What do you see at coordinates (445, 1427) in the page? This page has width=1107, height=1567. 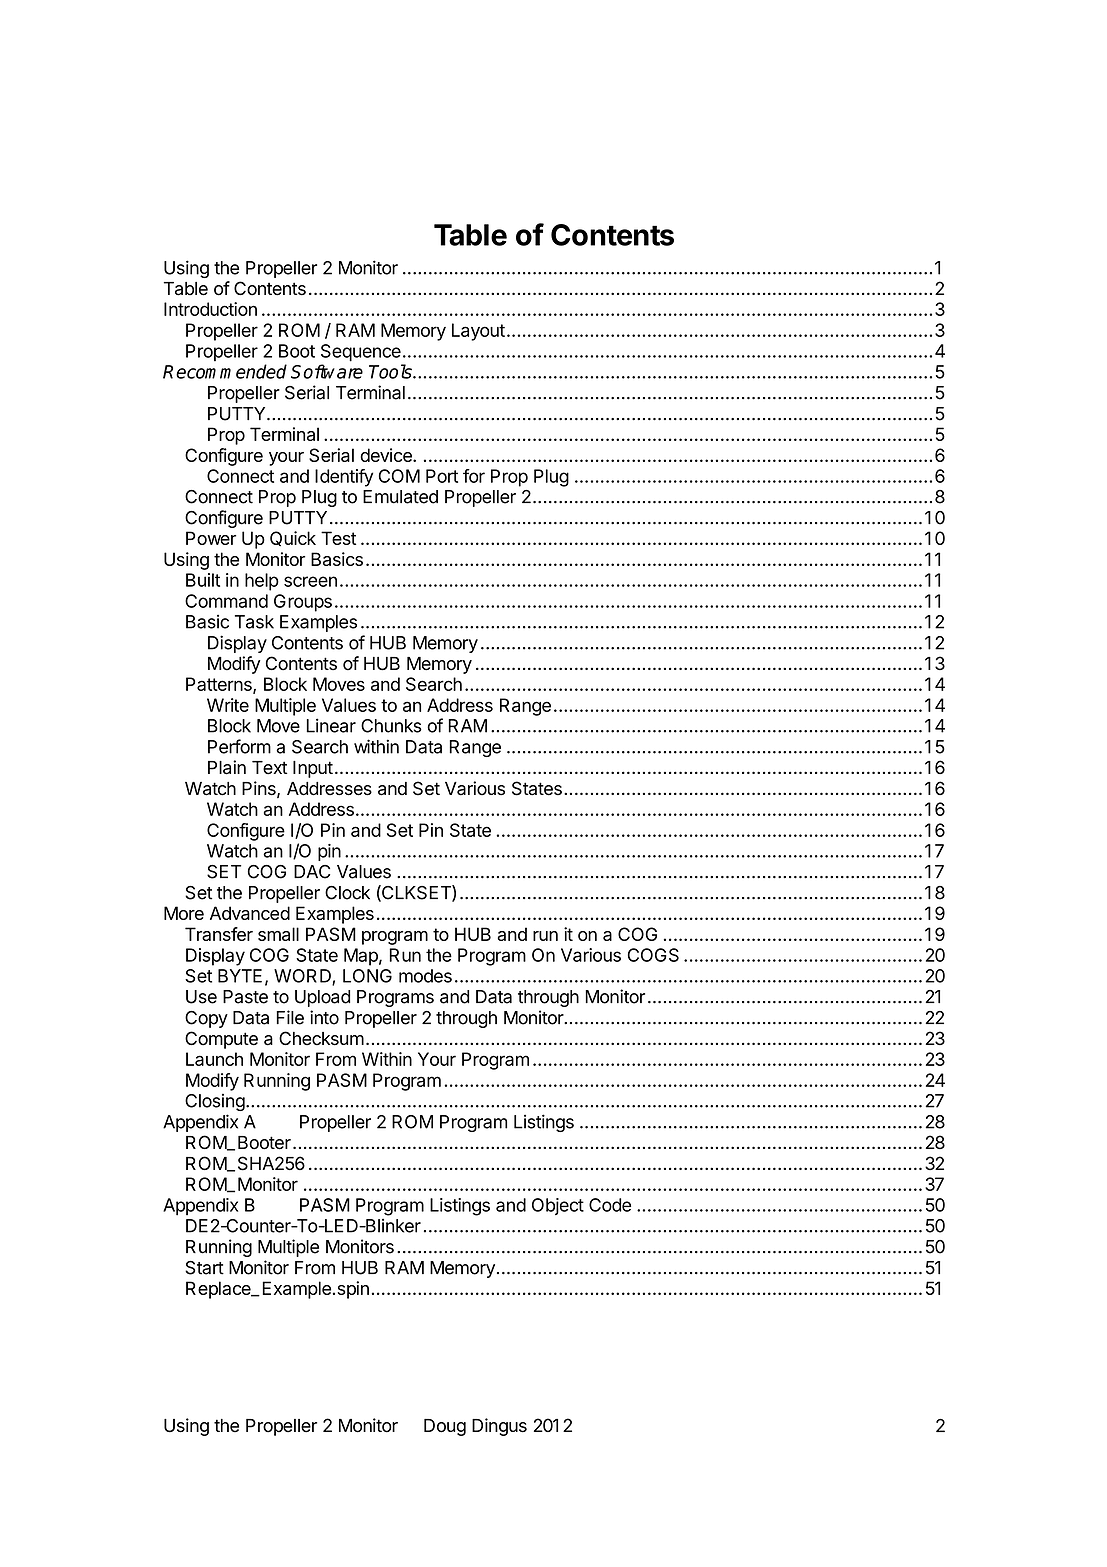 I see `Doug` at bounding box center [445, 1427].
